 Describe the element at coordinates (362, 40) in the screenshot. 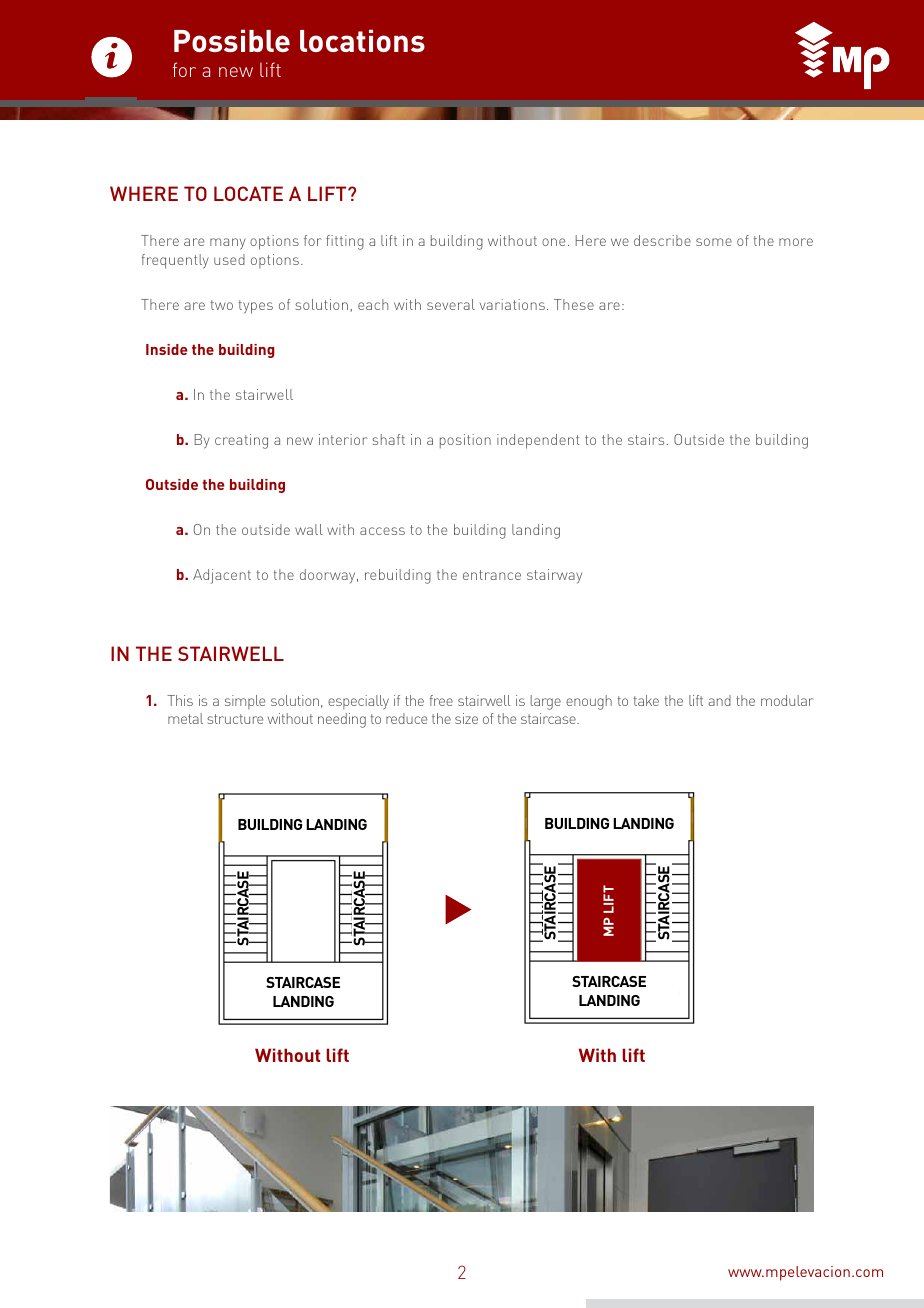

I see `locations` at that location.
